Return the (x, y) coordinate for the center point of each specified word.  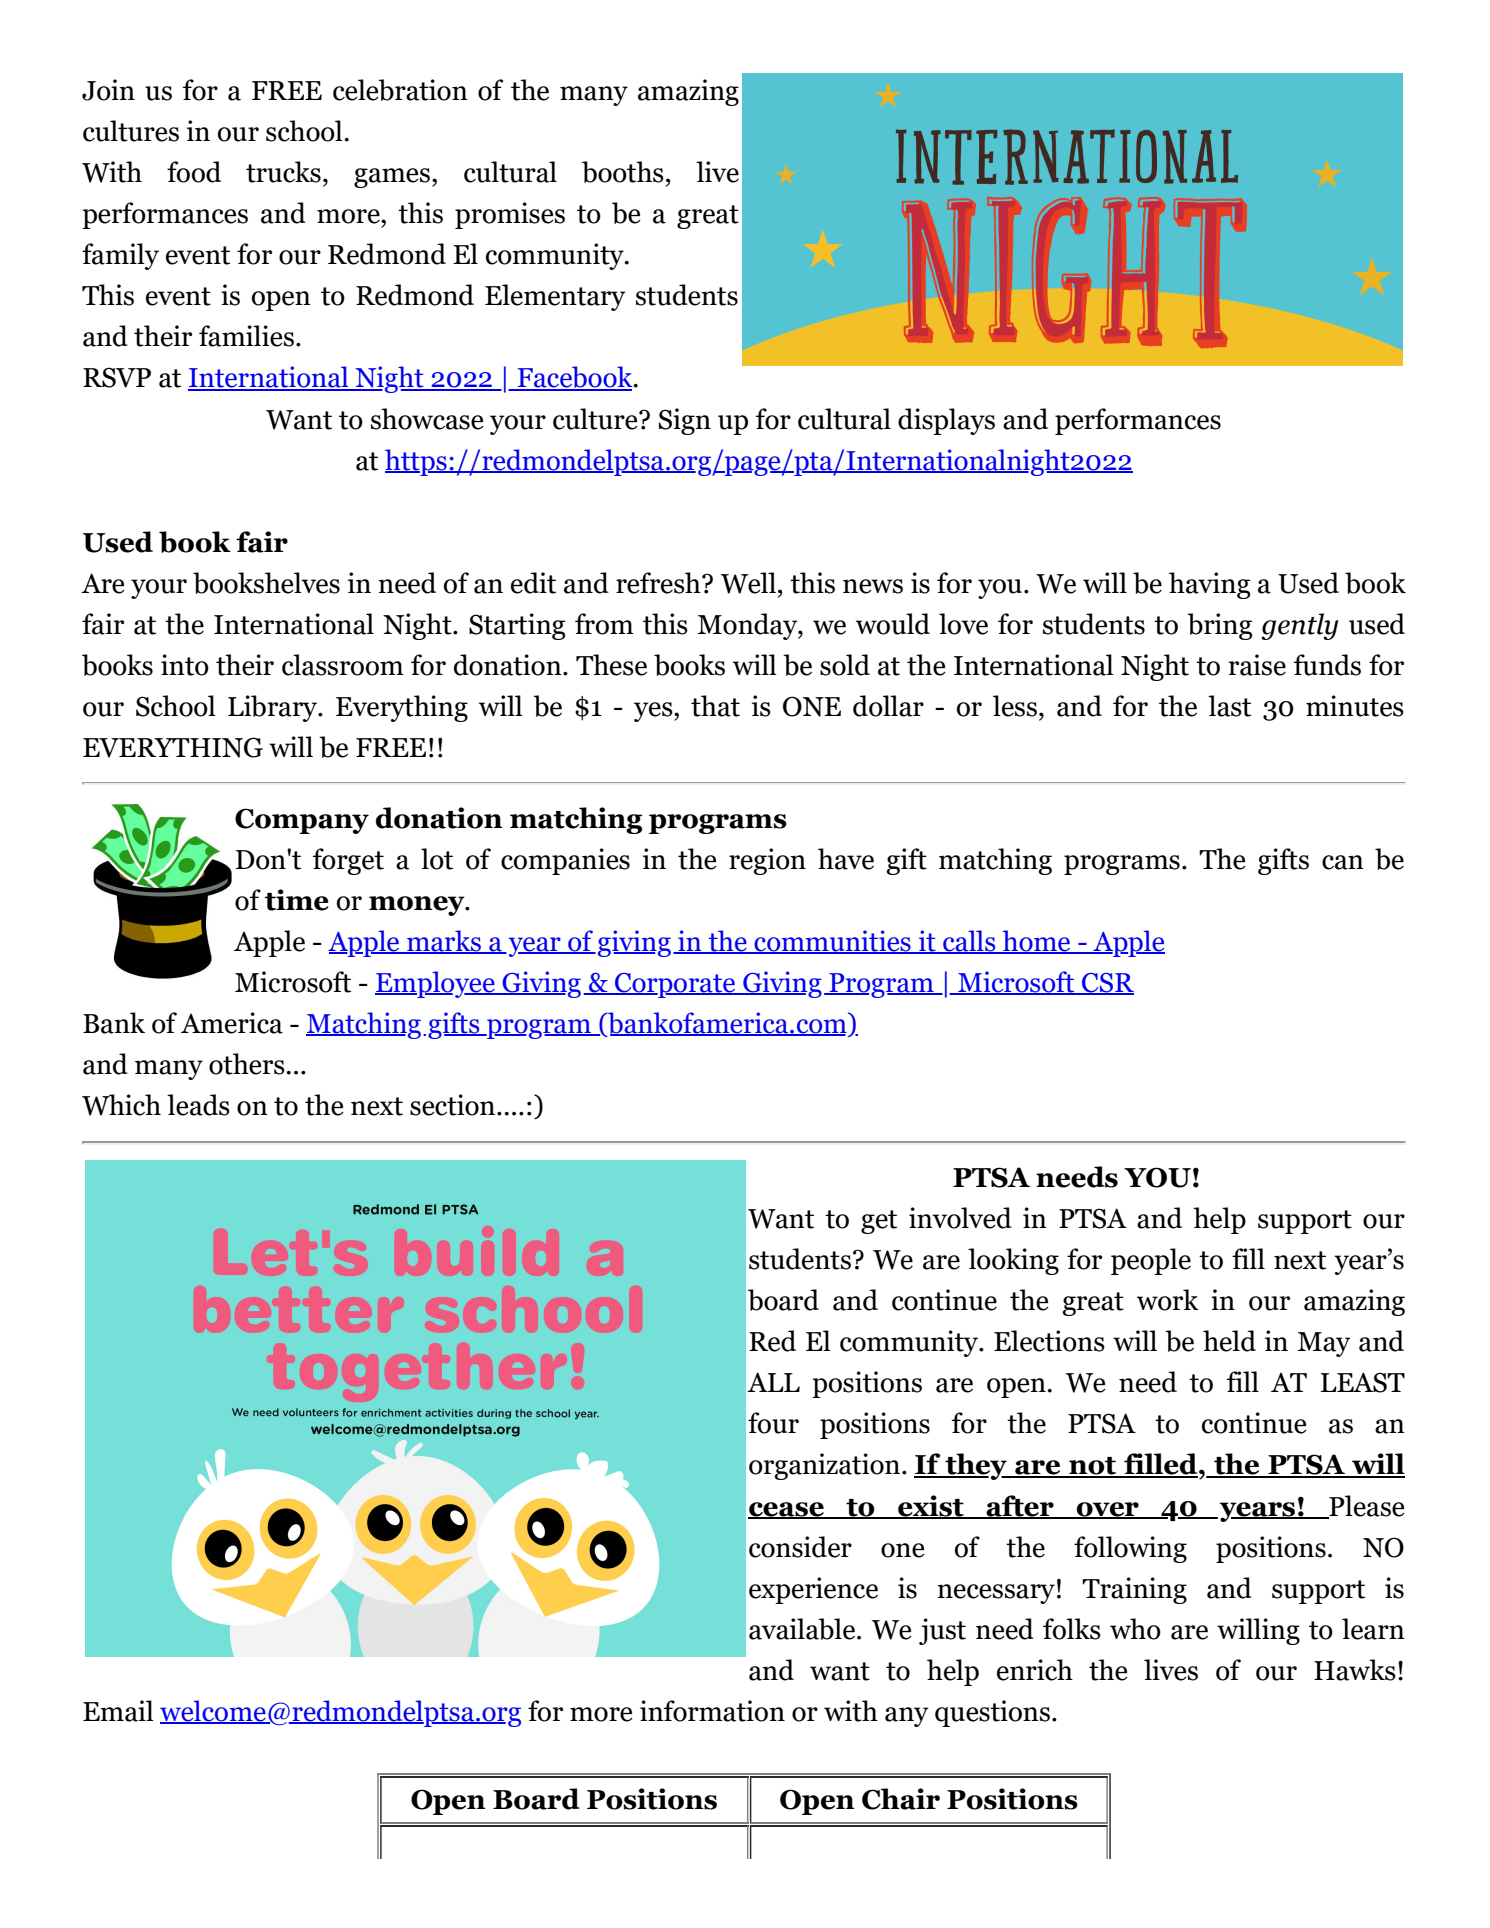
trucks (283, 172)
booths (623, 172)
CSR (1107, 984)
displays (946, 421)
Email (118, 1711)
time (297, 900)
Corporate (675, 985)
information (712, 1711)
